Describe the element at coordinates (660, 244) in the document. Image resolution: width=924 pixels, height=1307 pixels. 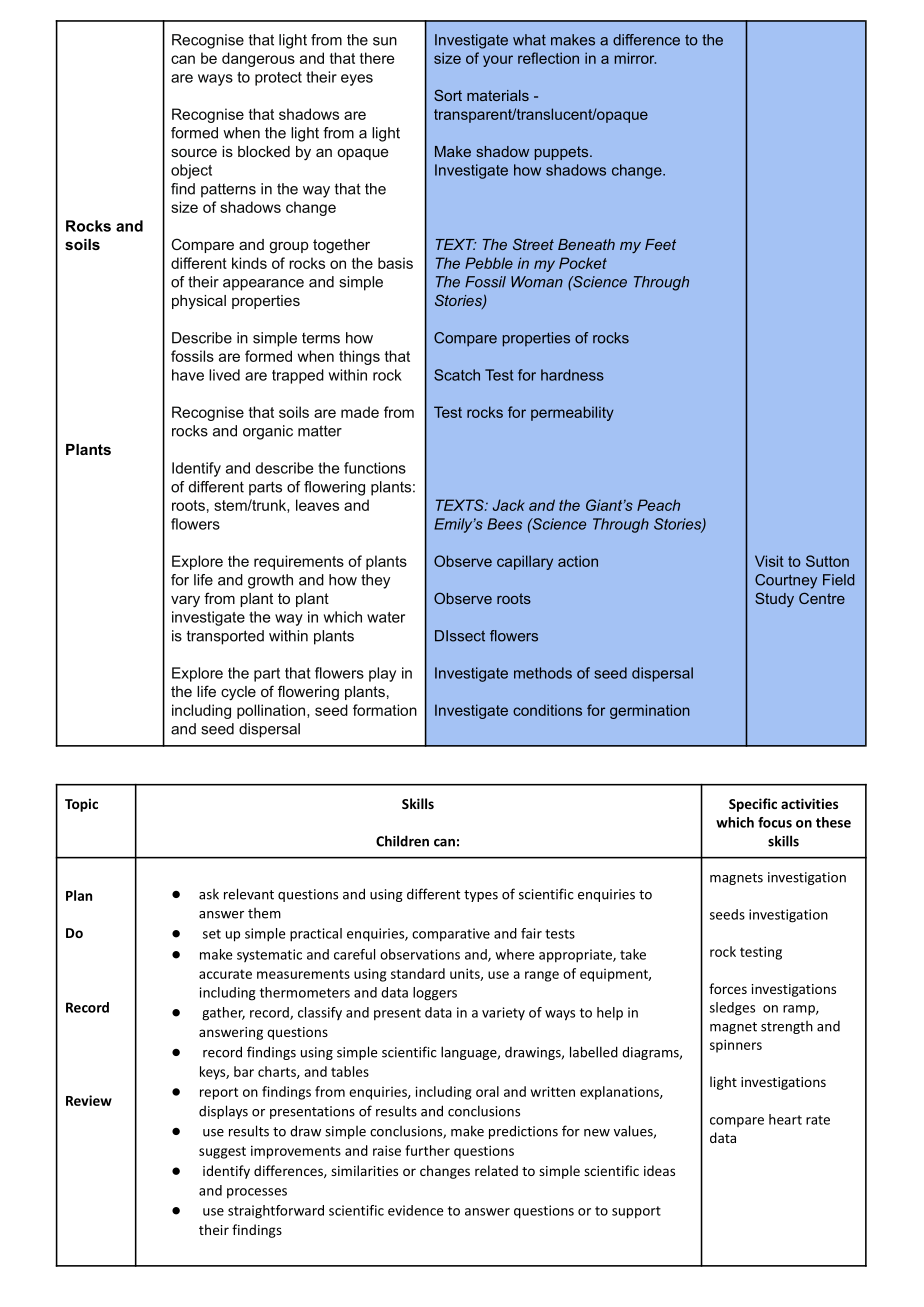
I see `Feet` at that location.
